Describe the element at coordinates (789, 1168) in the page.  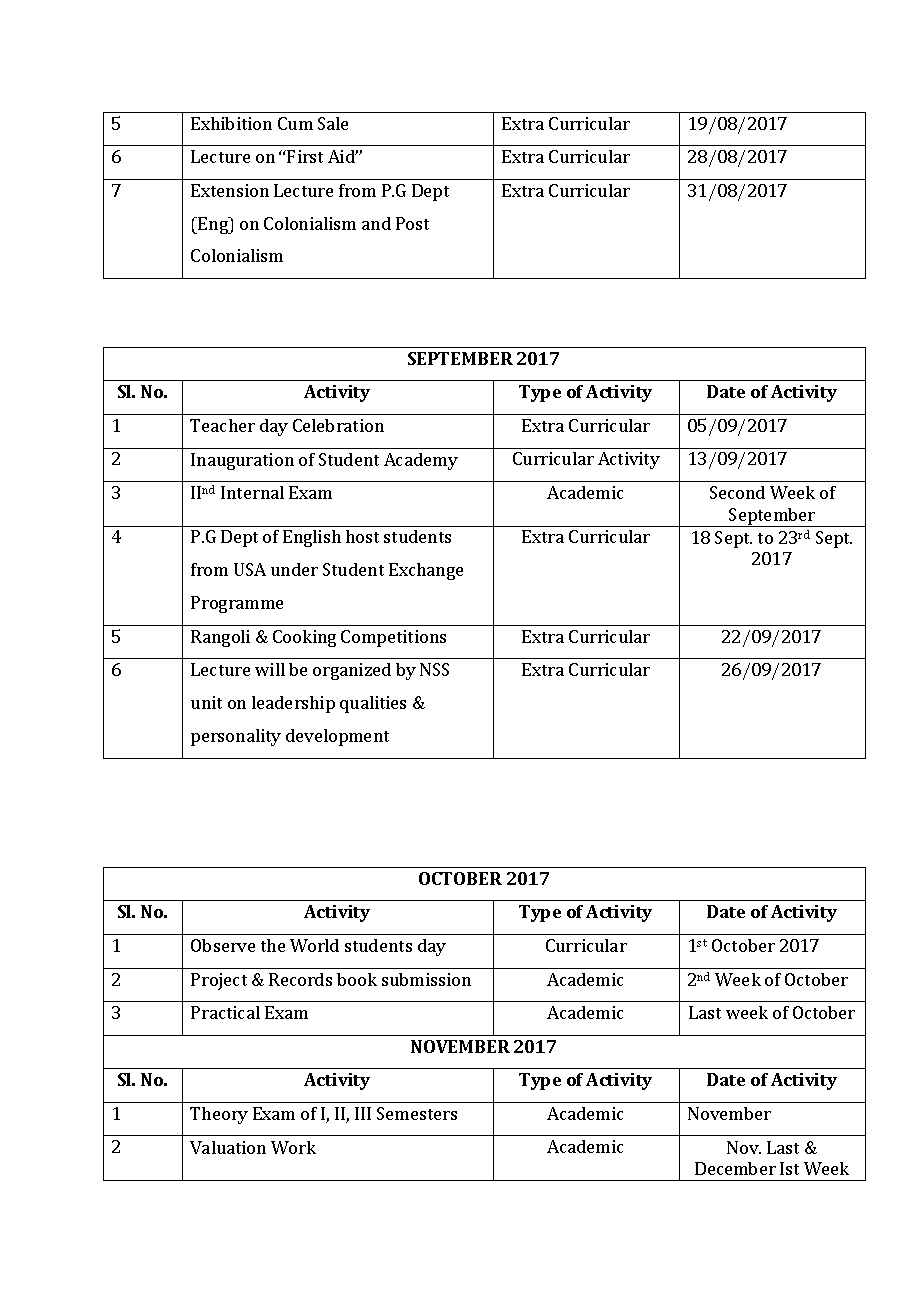
I see `Ist` at that location.
